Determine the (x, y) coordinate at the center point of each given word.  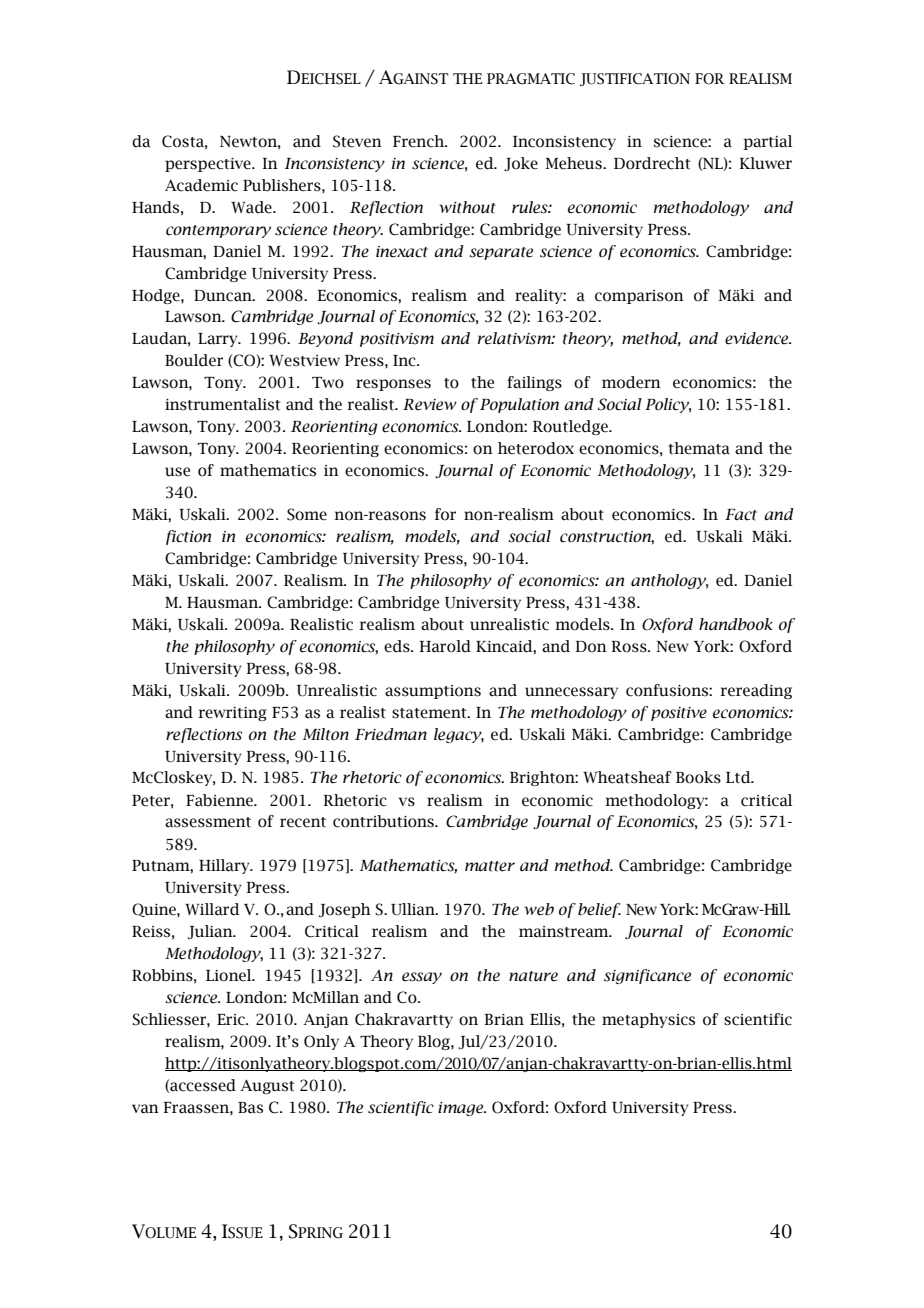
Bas (250, 1108)
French (420, 141)
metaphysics (648, 1020)
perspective (209, 165)
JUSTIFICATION (635, 79)
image (462, 1109)
